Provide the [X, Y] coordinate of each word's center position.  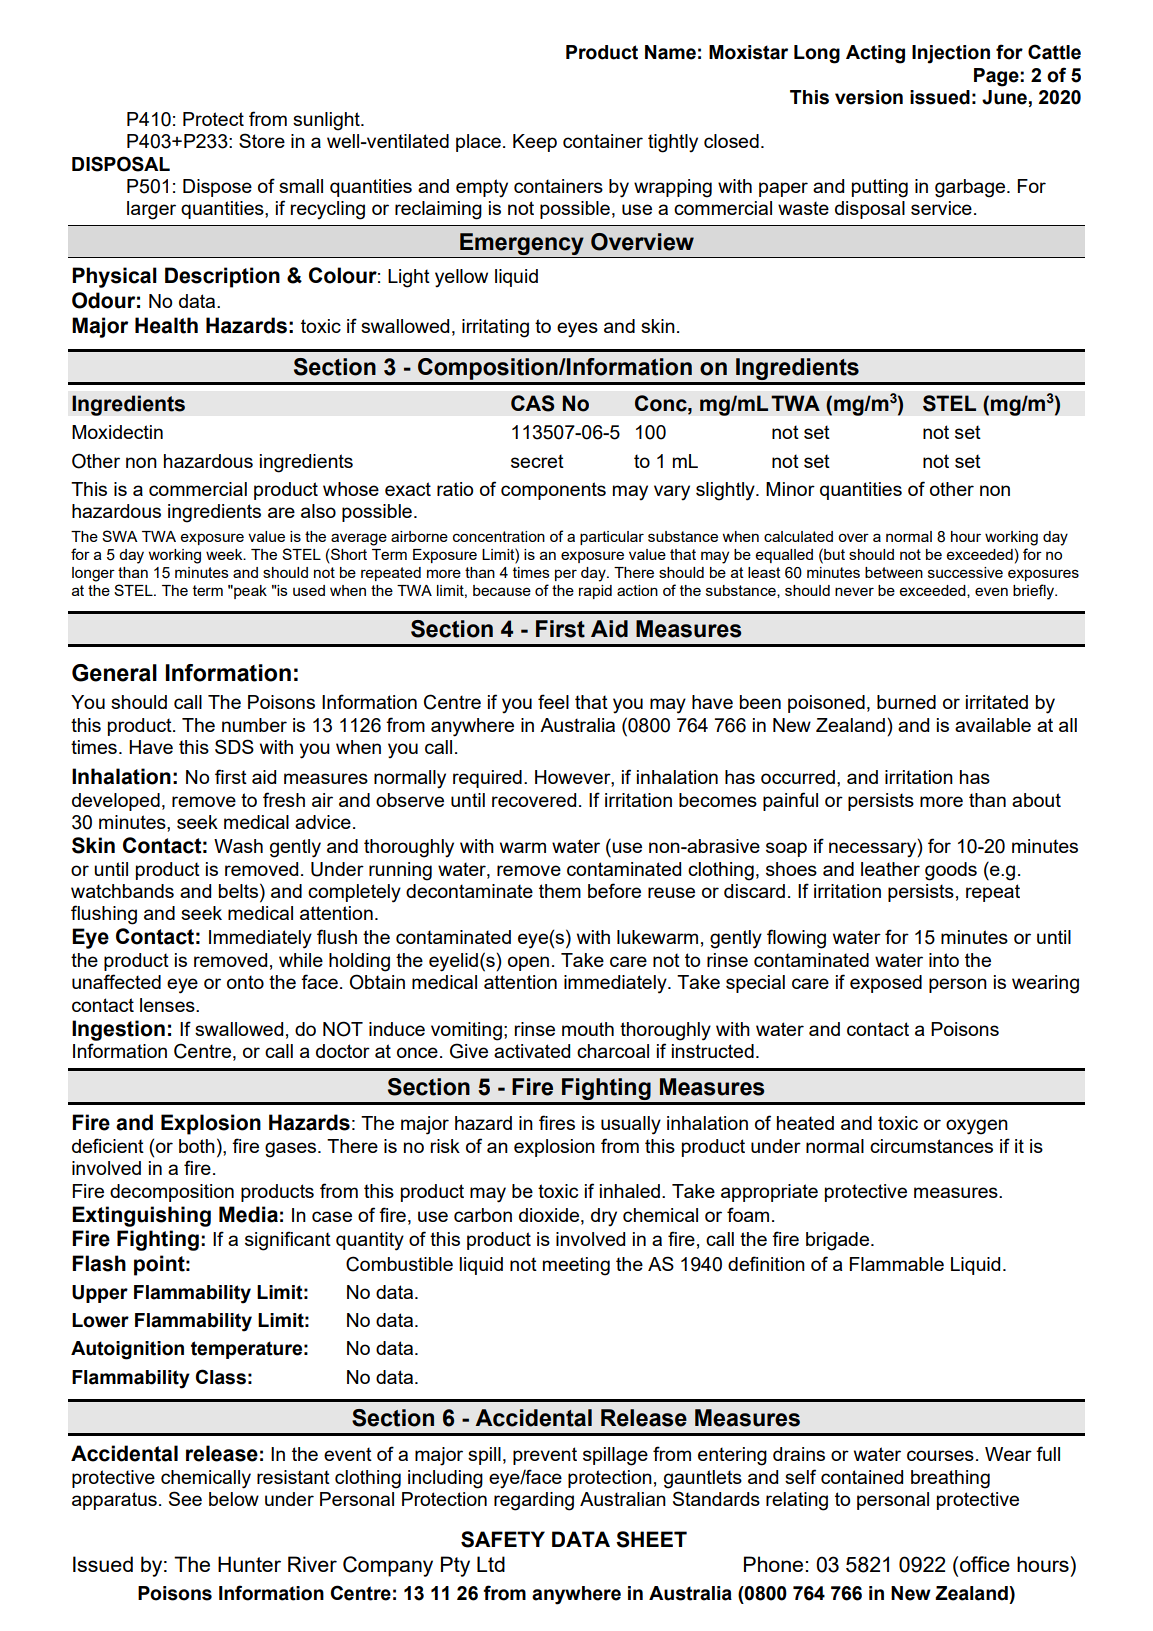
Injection [951, 54]
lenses [168, 1005]
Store [262, 140]
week [225, 554]
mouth [588, 1029]
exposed [886, 984]
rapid [595, 592]
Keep [535, 143]
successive [965, 572]
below [234, 1499]
